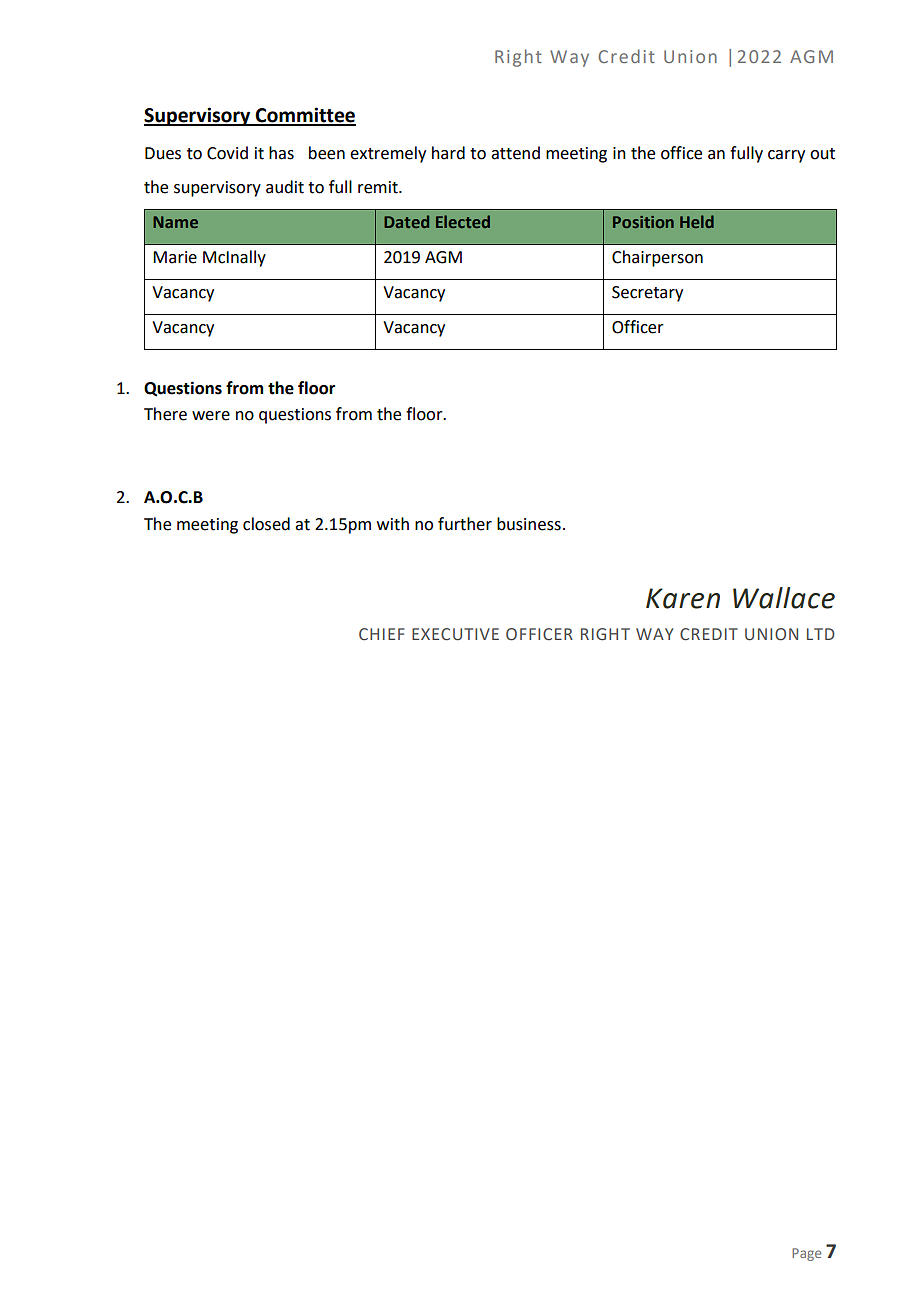 The height and width of the screenshot is (1308, 924). Describe the element at coordinates (515, 153) in the screenshot. I see `attend` at that location.
